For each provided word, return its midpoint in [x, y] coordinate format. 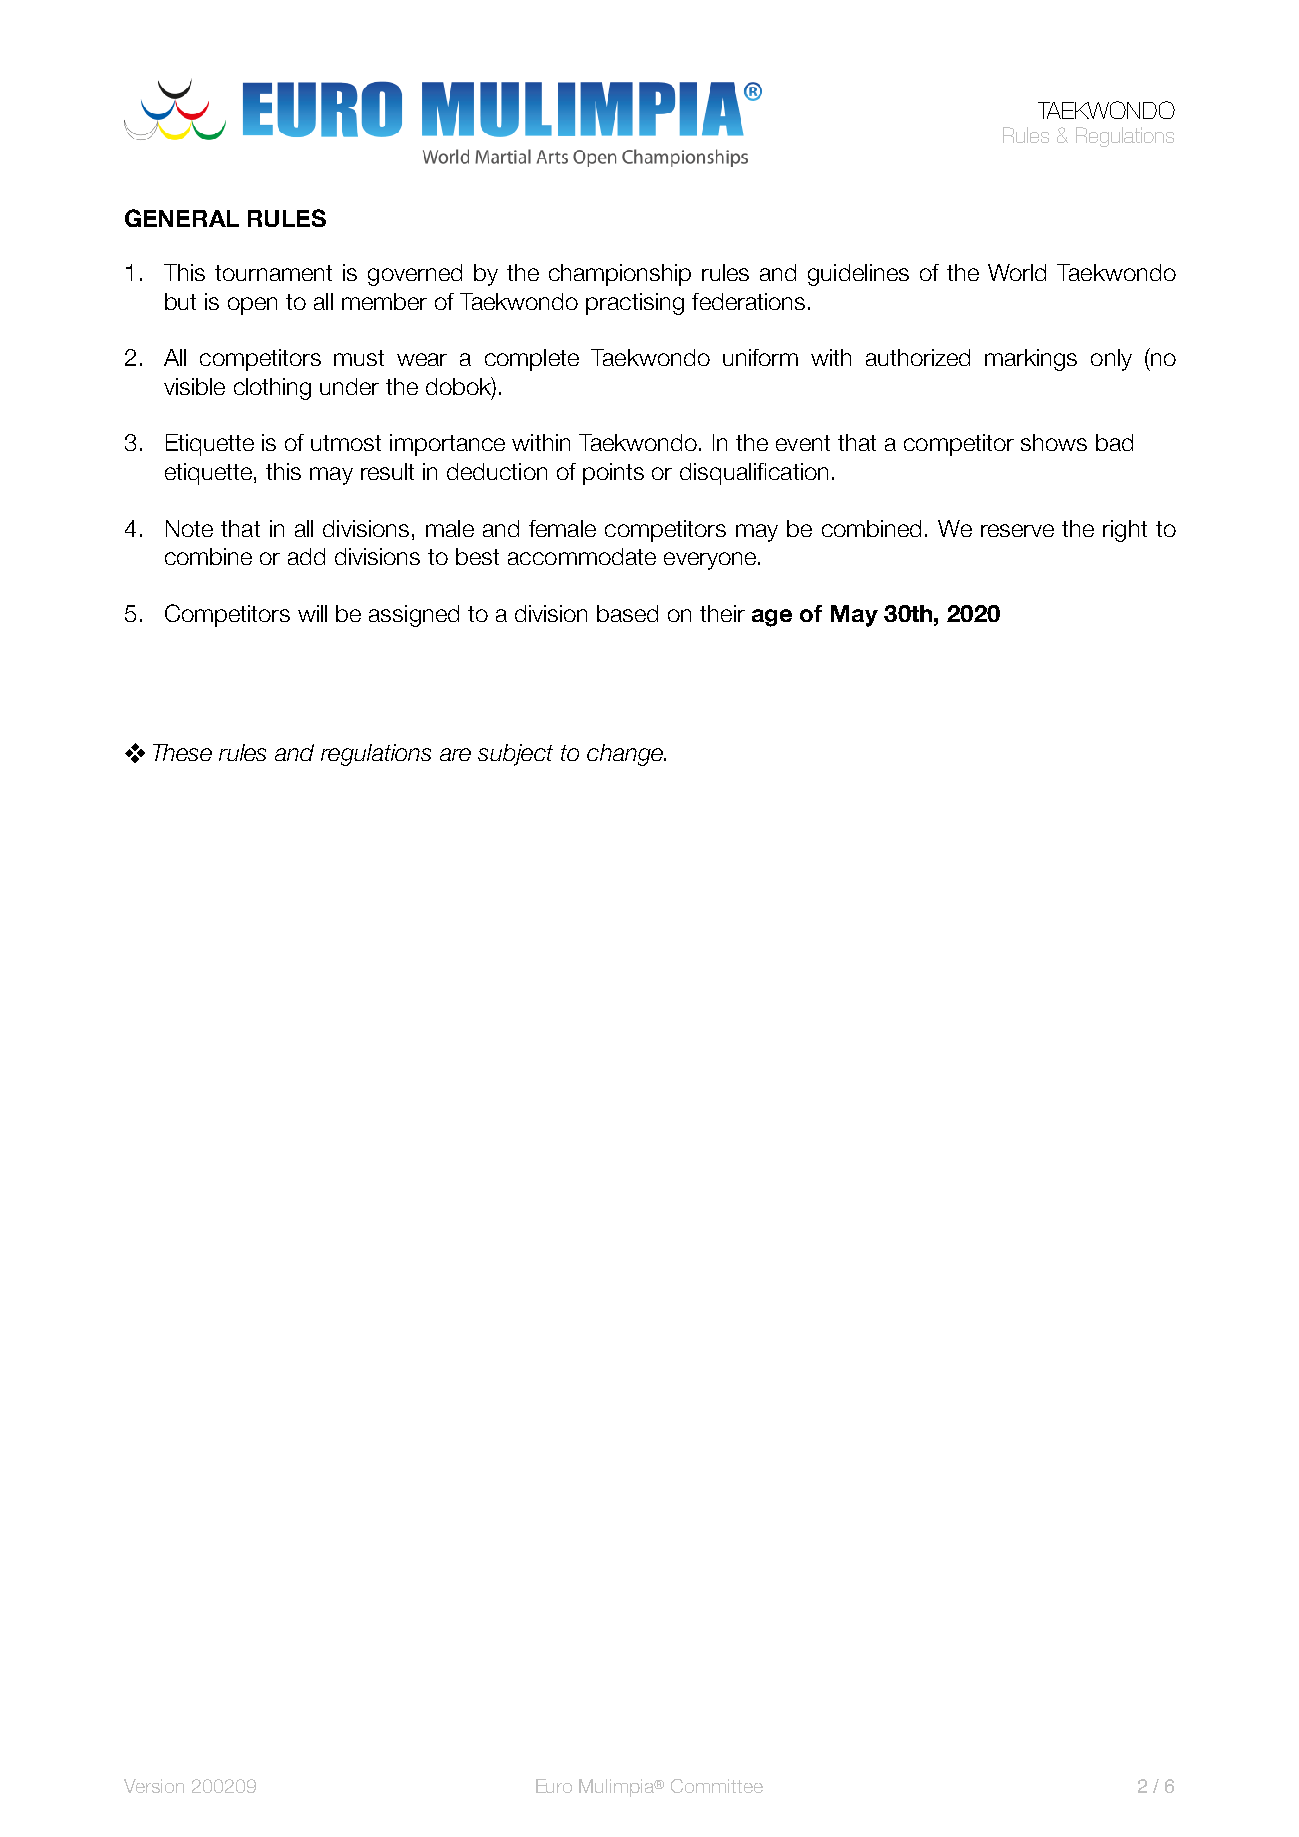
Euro [554, 1786]
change [626, 755]
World [1017, 272]
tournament [273, 273]
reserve [1017, 530]
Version [154, 1786]
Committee [717, 1786]
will [312, 613]
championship [620, 275]
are [455, 754]
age [772, 618]
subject [515, 755]
